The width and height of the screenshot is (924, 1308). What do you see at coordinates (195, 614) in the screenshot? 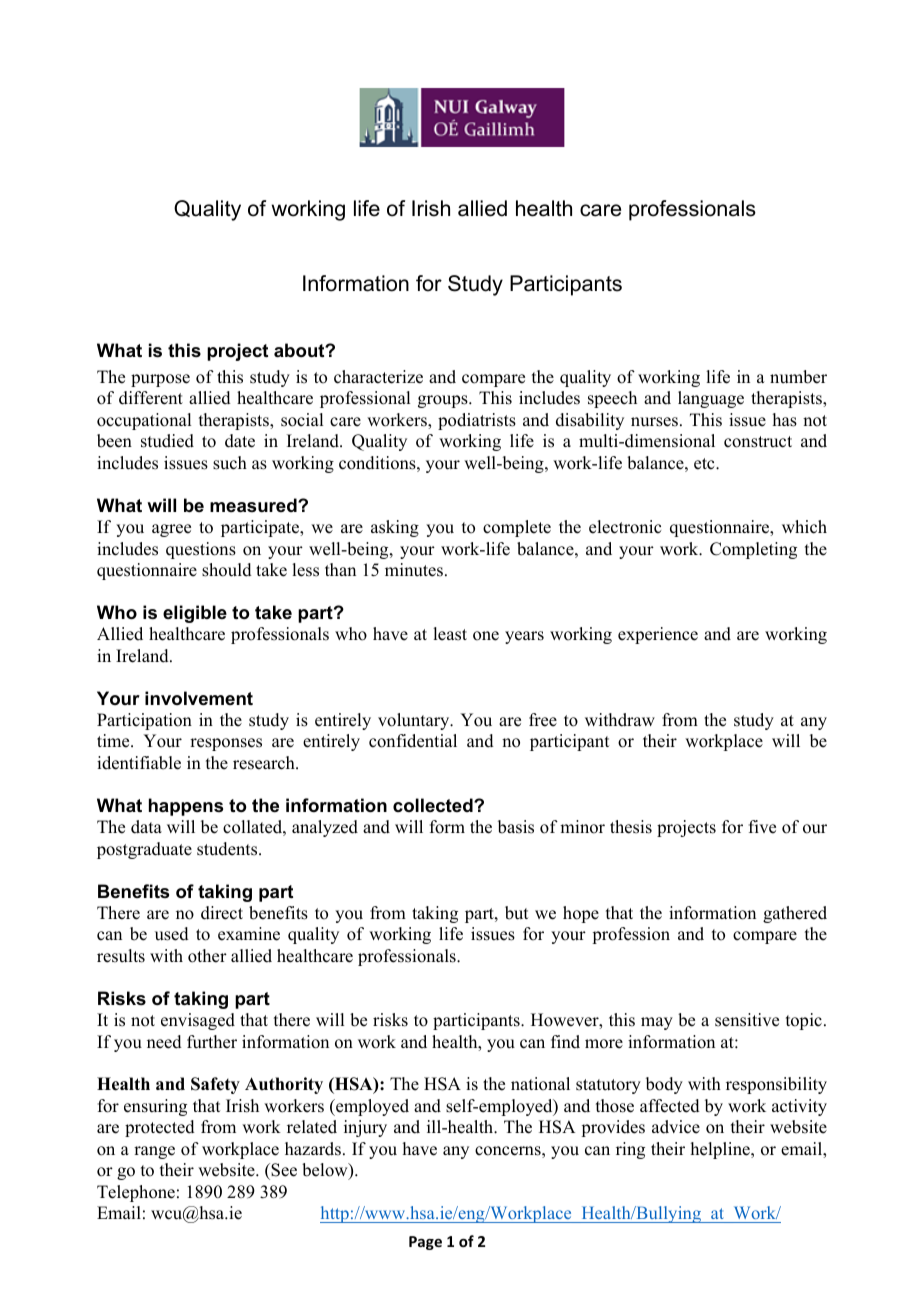
I see `eligible` at bounding box center [195, 614].
